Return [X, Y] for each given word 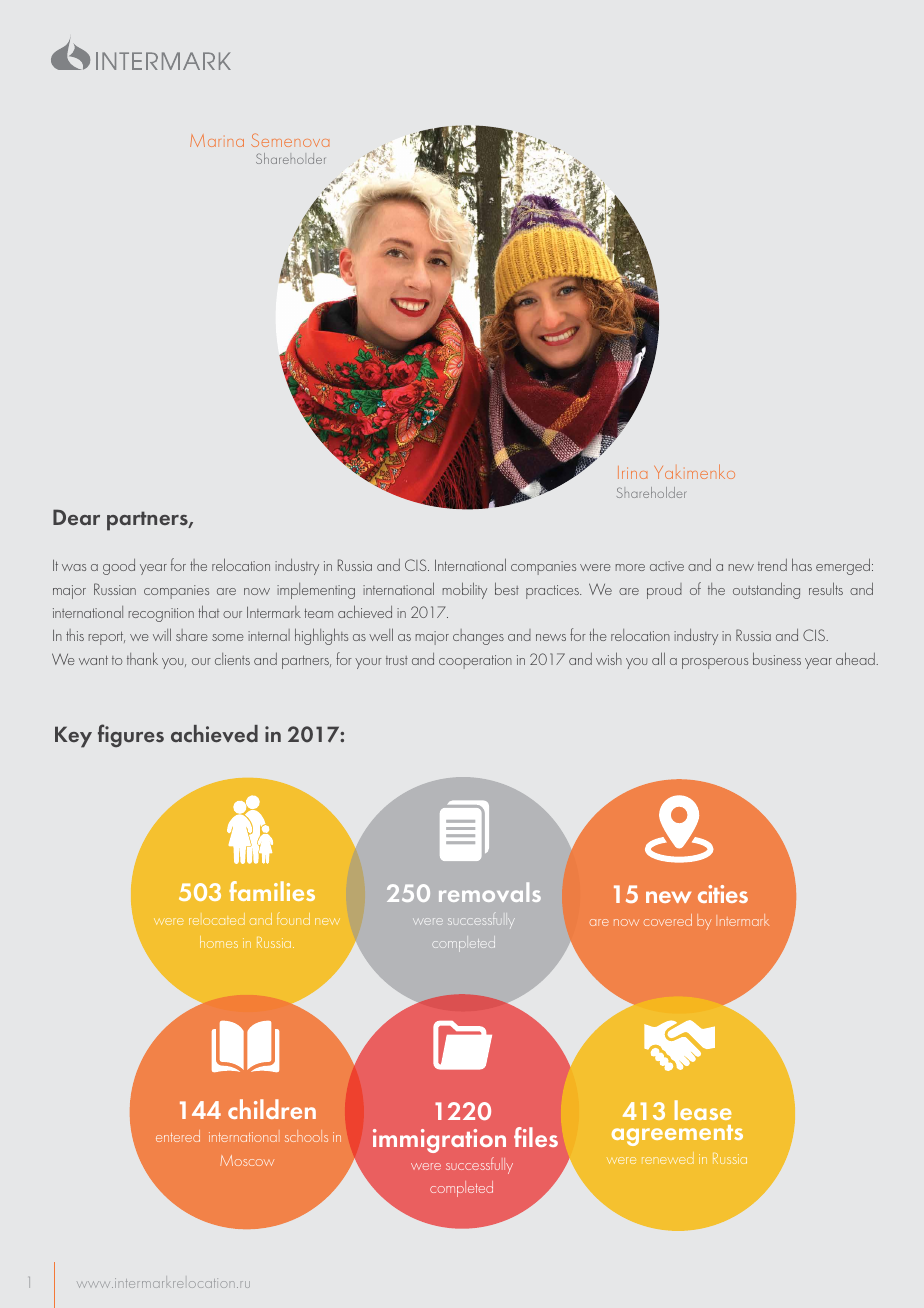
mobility [465, 590]
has [802, 564]
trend [772, 565]
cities [723, 894]
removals [490, 892]
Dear [76, 517]
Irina [632, 472]
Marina [217, 141]
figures [131, 736]
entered [178, 1136]
